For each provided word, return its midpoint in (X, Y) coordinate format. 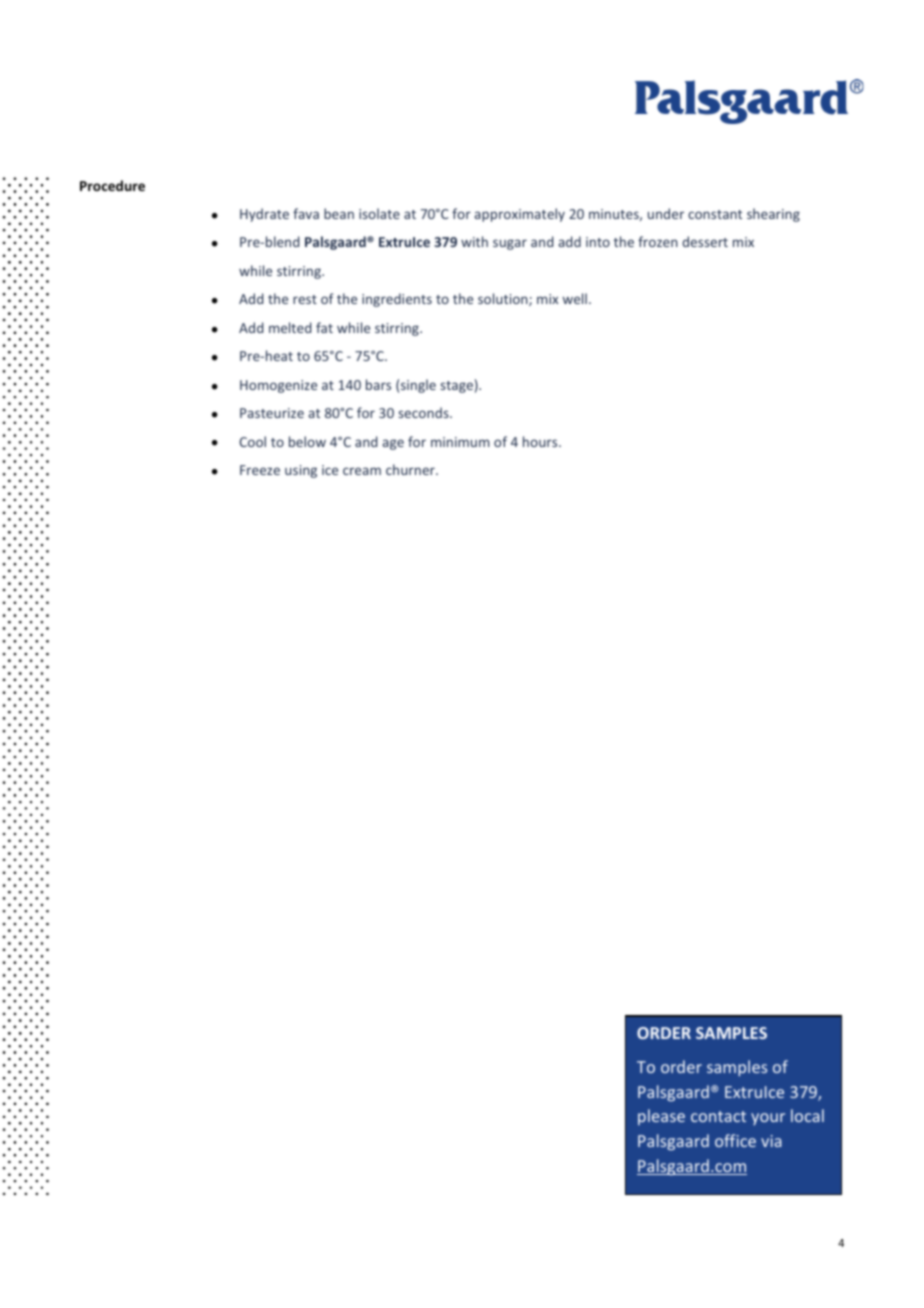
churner (411, 469)
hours (541, 441)
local (807, 1115)
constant (715, 214)
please (661, 1117)
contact (718, 1116)
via (771, 1141)
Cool (252, 441)
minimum (460, 442)
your (768, 1119)
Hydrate (264, 215)
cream (362, 471)
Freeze (260, 470)
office (735, 1140)
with (474, 241)
